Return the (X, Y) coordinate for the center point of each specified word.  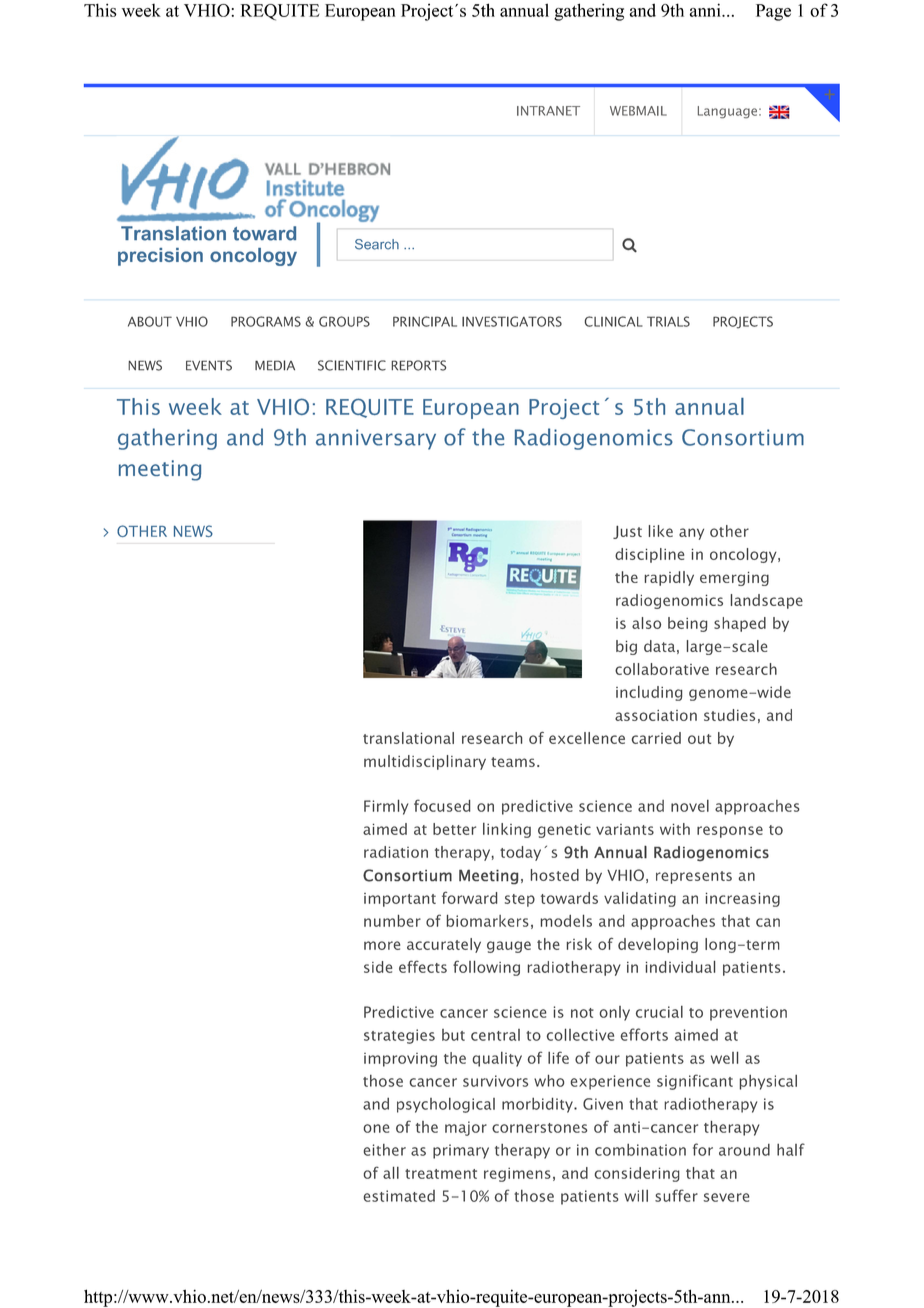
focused (442, 805)
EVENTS (209, 365)
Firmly (386, 807)
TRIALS (668, 321)
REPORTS (418, 365)
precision (160, 257)
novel (690, 806)
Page (773, 12)
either (385, 1150)
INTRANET (548, 111)
